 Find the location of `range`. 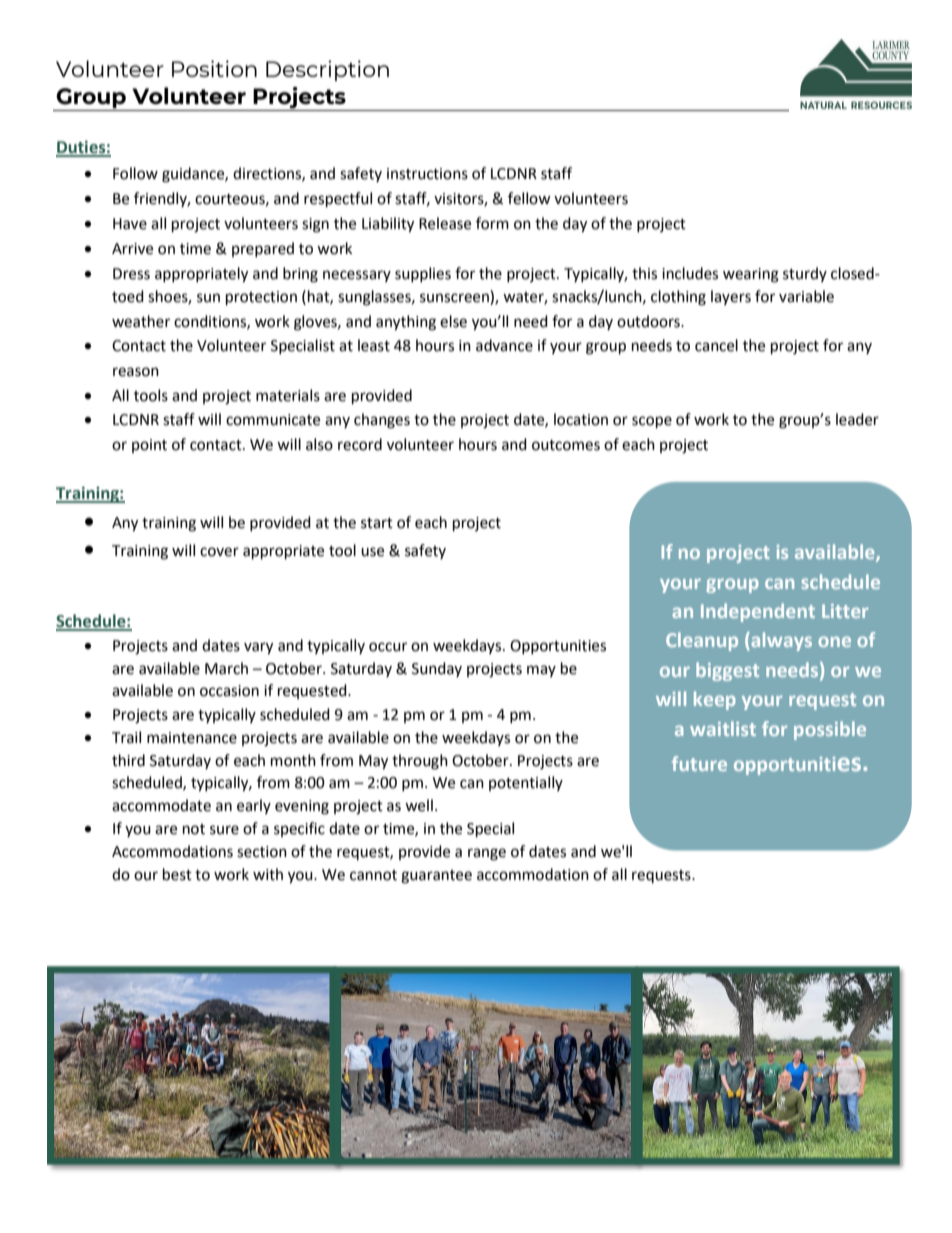

range is located at coordinates (487, 854).
